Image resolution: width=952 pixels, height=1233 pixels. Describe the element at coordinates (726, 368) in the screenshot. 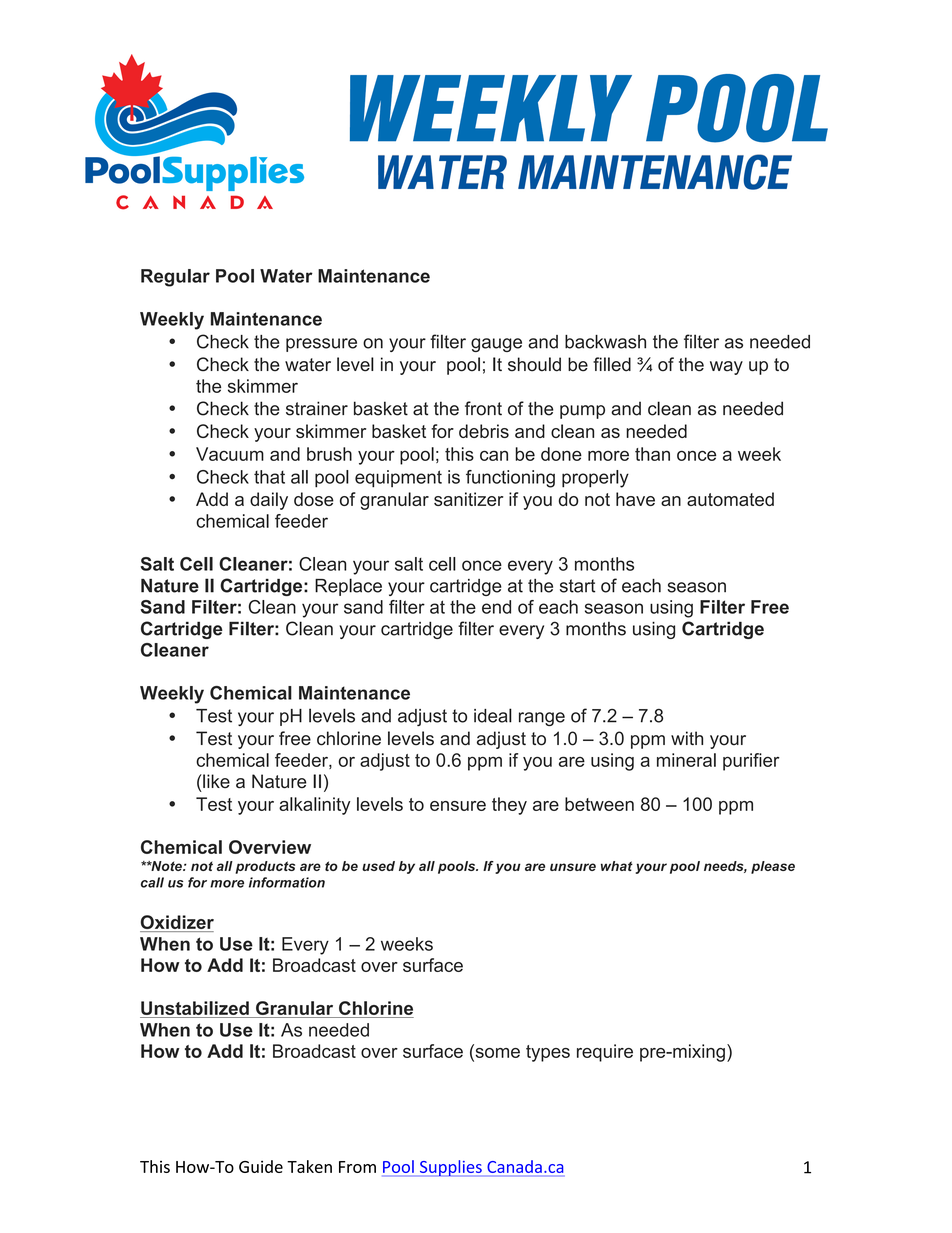

I see `way` at that location.
